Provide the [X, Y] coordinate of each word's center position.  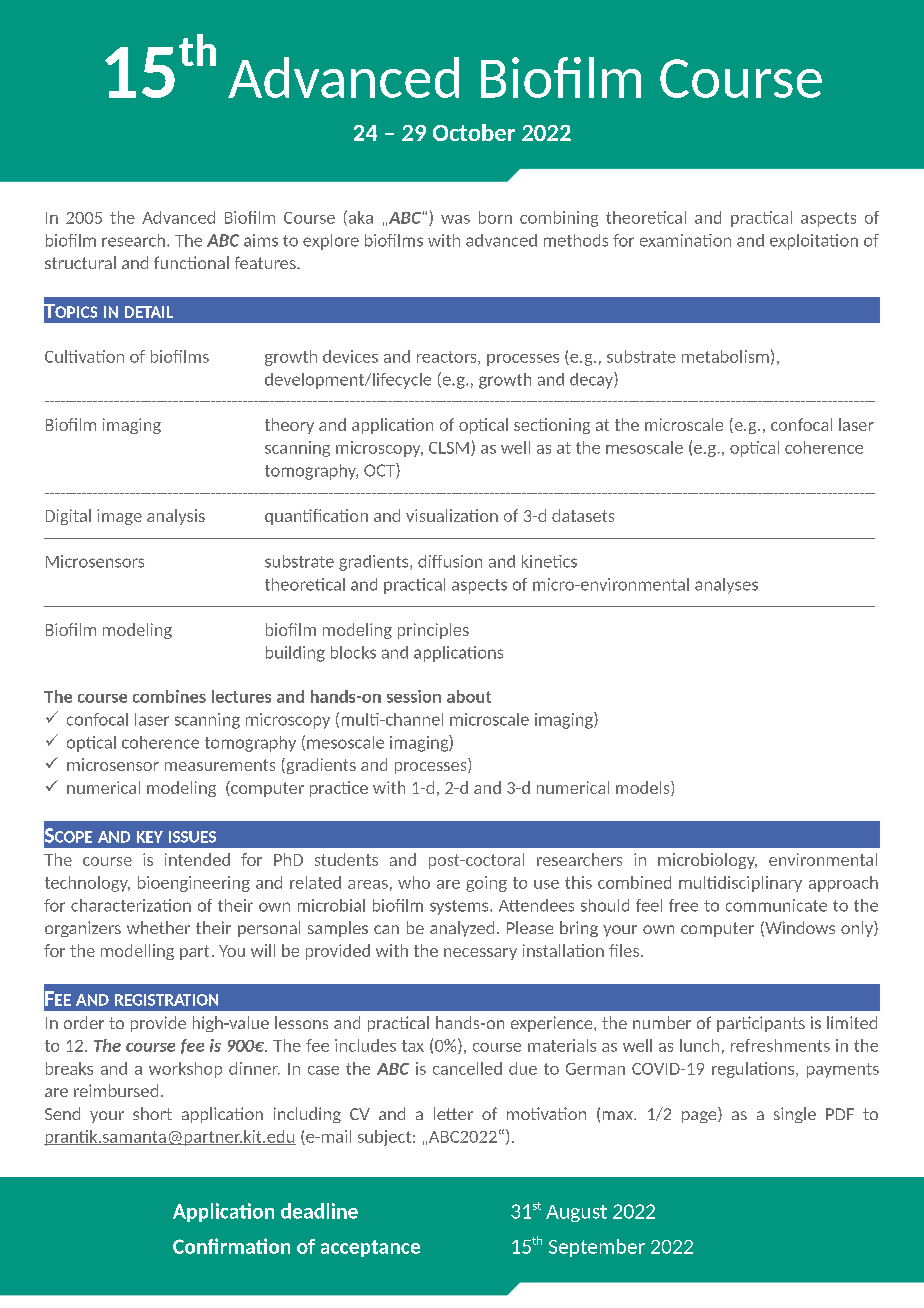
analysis [176, 517]
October [474, 132]
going [486, 884]
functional [191, 262]
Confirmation [231, 1246]
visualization [452, 515]
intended [197, 859]
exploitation [814, 242]
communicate [776, 905]
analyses [726, 586]
